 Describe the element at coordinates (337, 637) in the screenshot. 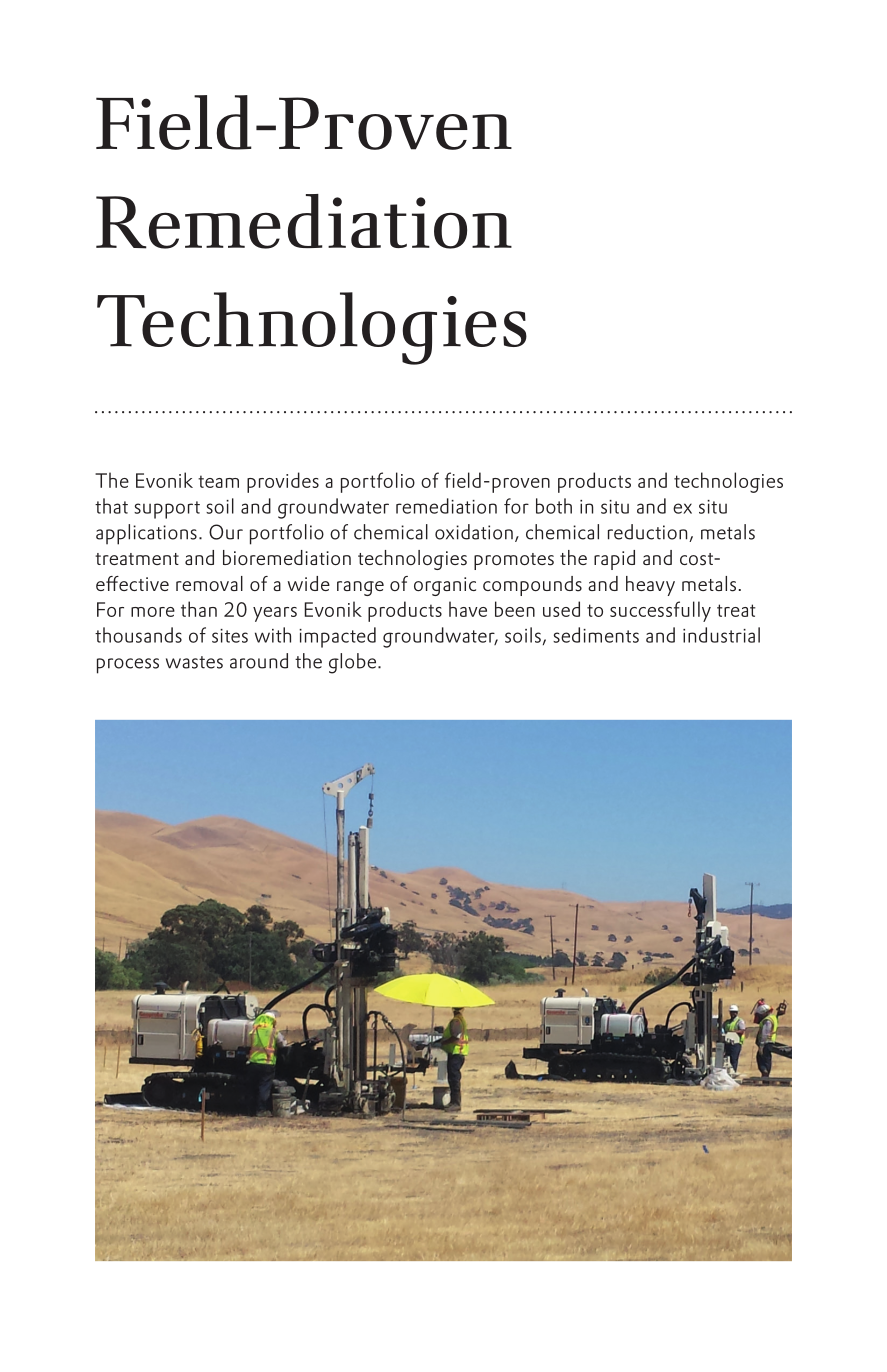

I see `impacted` at that location.
